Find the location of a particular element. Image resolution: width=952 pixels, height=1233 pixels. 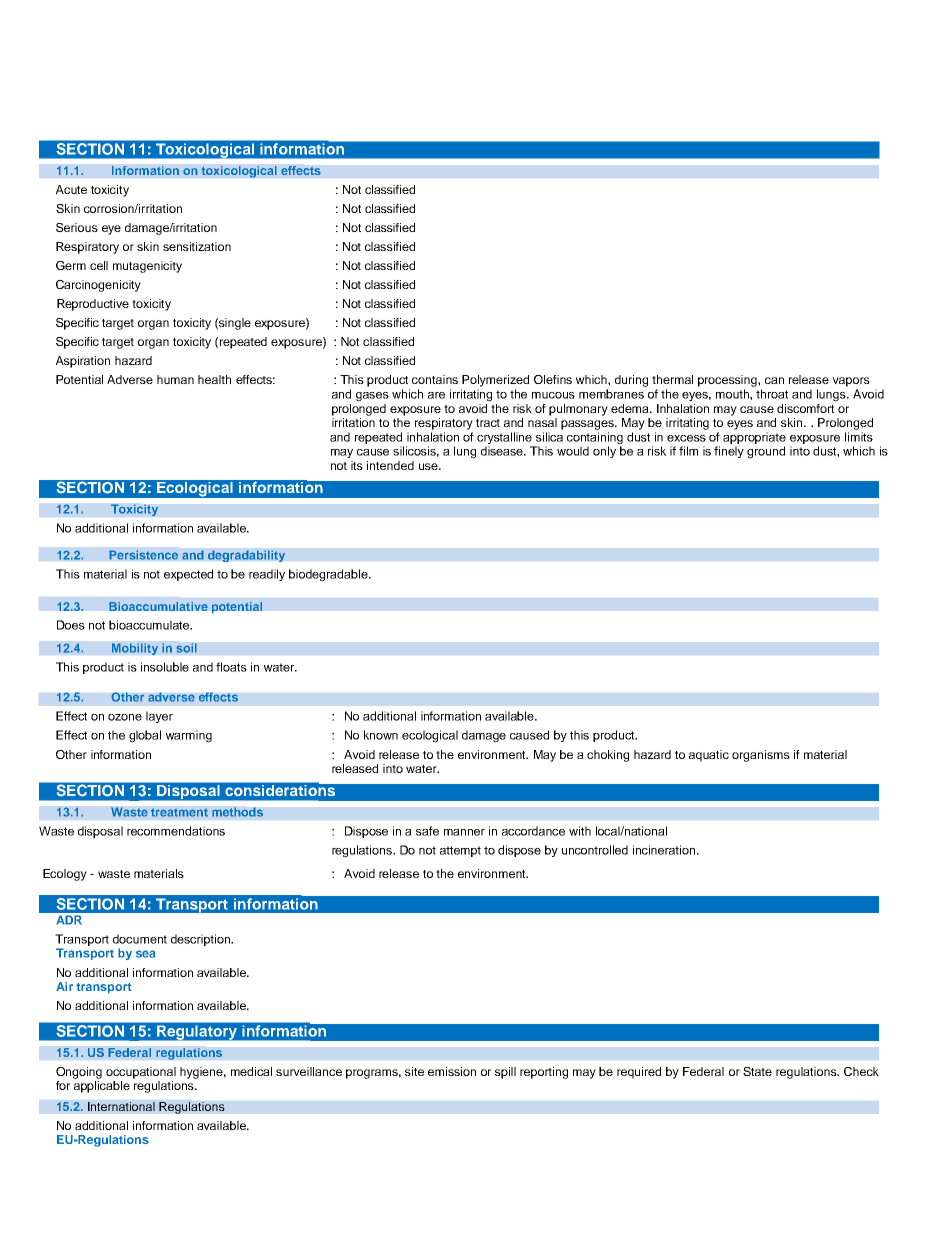

contains is located at coordinates (435, 379).
